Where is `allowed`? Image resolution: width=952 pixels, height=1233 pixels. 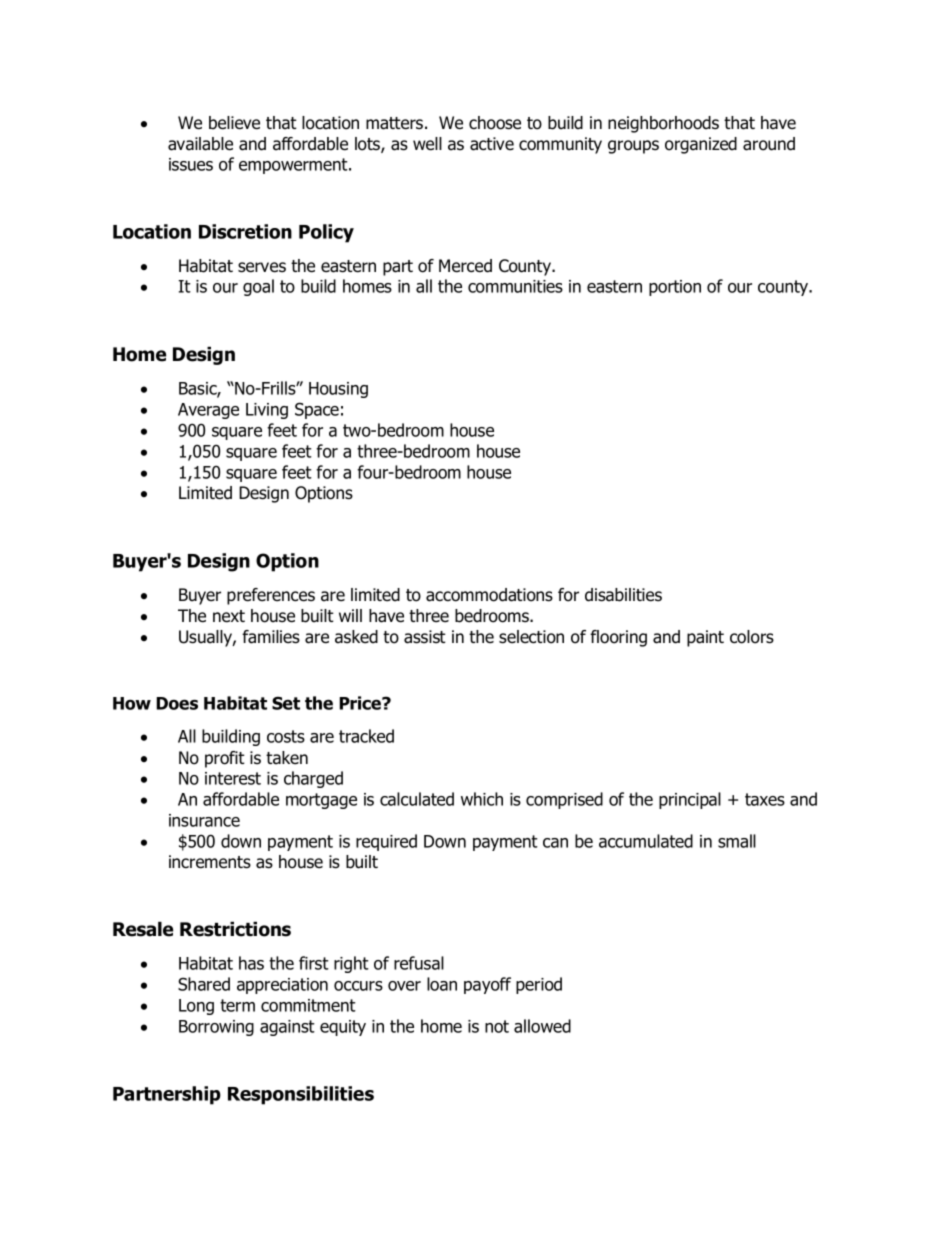
allowed is located at coordinates (542, 1026).
